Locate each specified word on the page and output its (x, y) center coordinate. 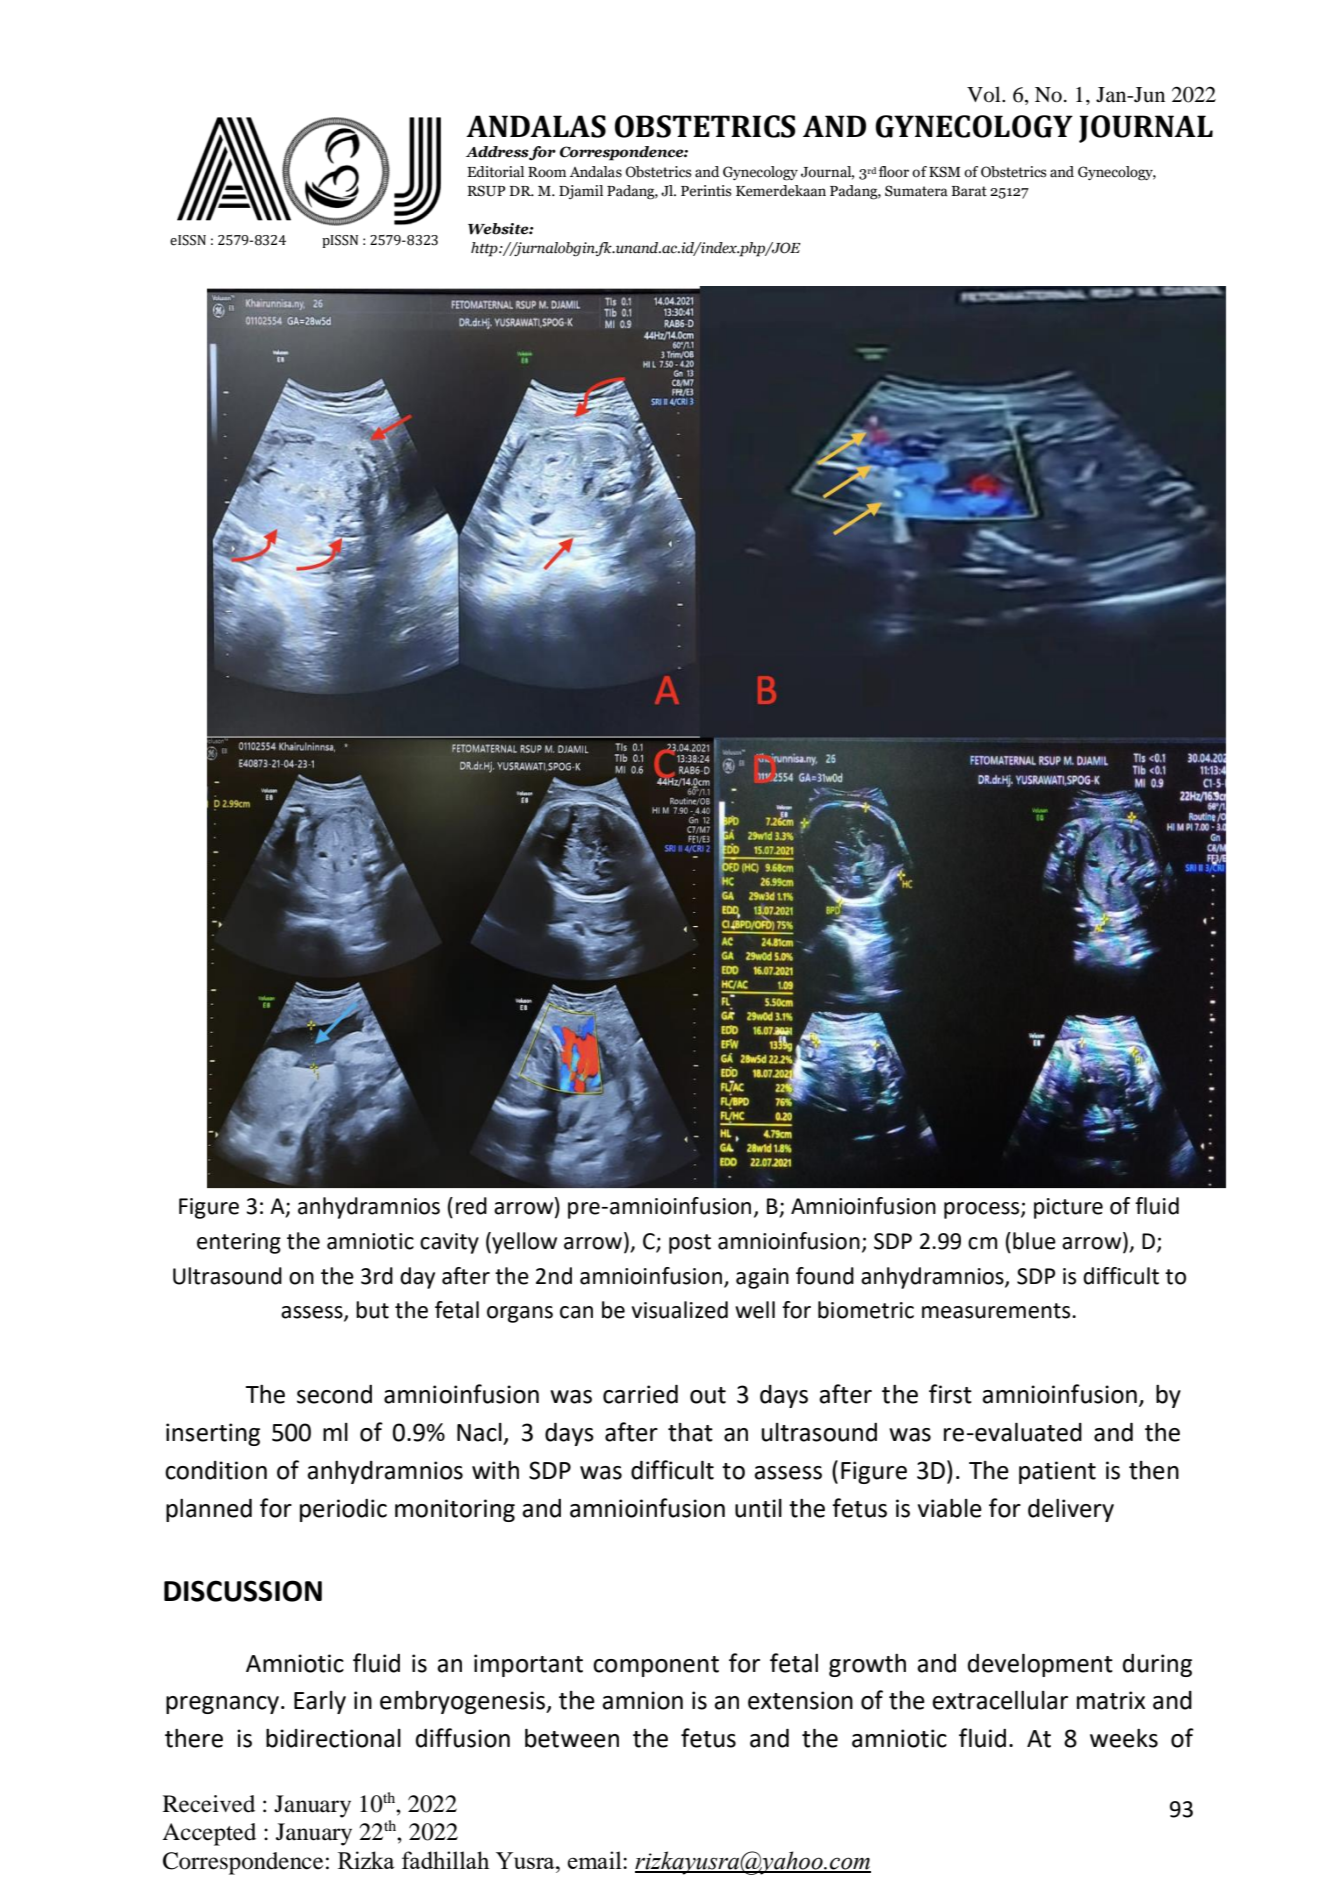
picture (1068, 1208)
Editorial (495, 172)
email (595, 1860)
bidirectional (333, 1738)
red (471, 1206)
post (690, 1244)
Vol (985, 94)
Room (547, 172)
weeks (1124, 1738)
